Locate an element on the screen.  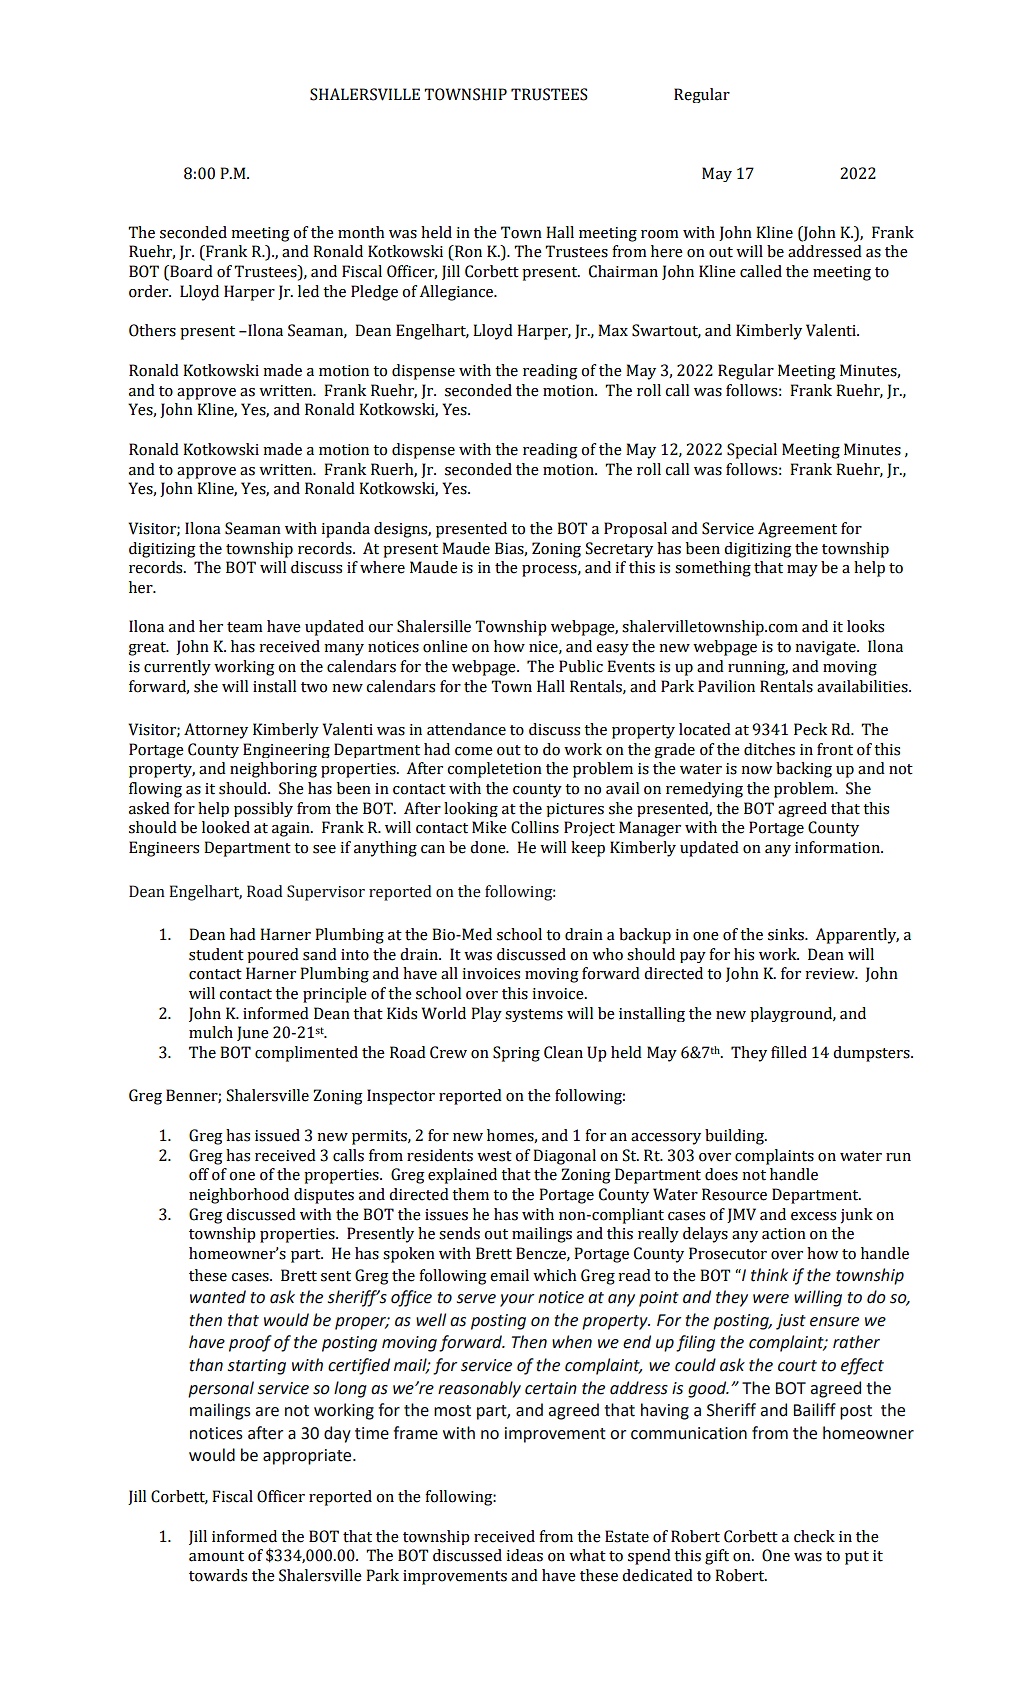
Board is located at coordinates (190, 272).
